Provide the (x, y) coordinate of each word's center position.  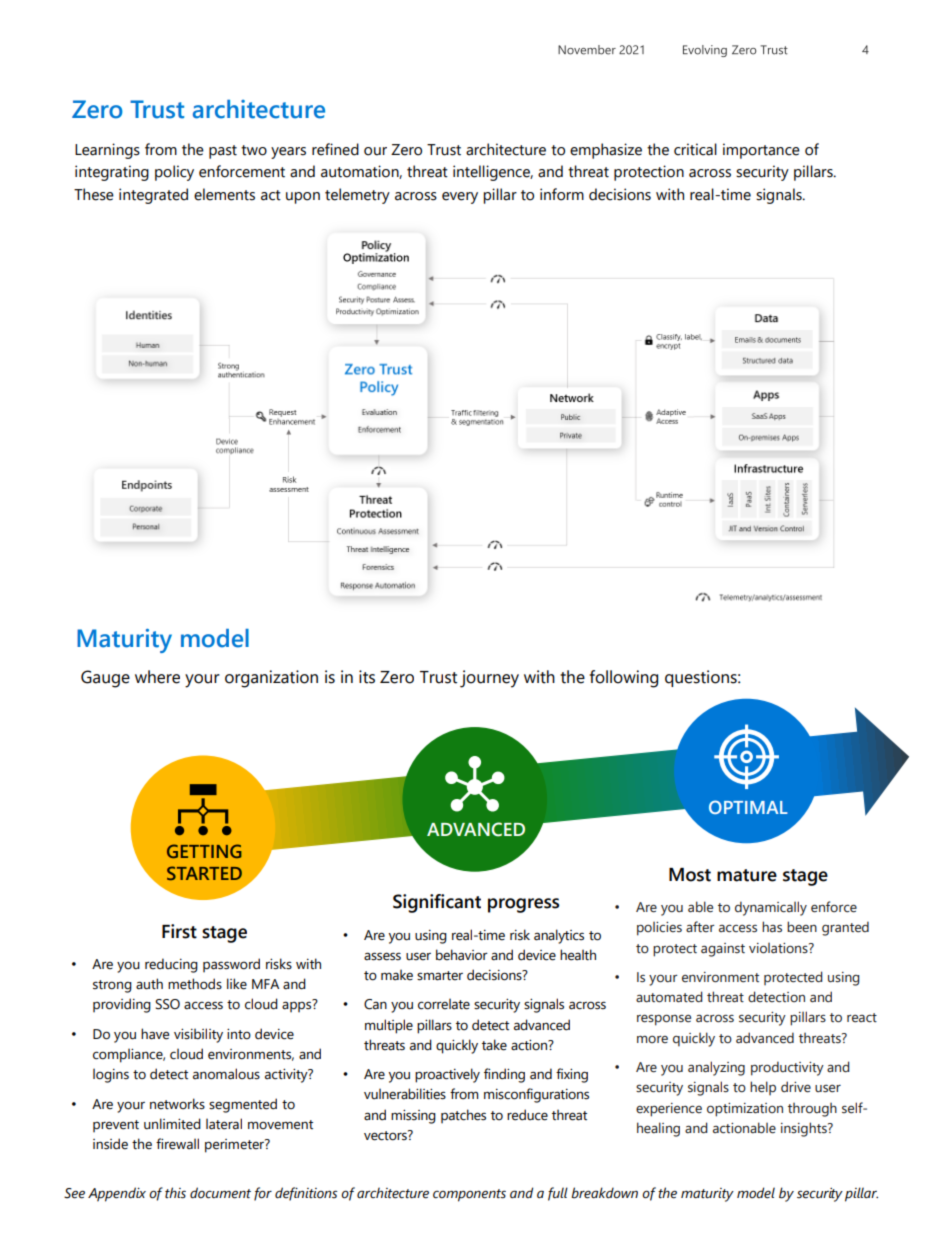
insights (805, 1129)
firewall (177, 1144)
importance (761, 151)
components (469, 1195)
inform (562, 194)
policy (174, 173)
